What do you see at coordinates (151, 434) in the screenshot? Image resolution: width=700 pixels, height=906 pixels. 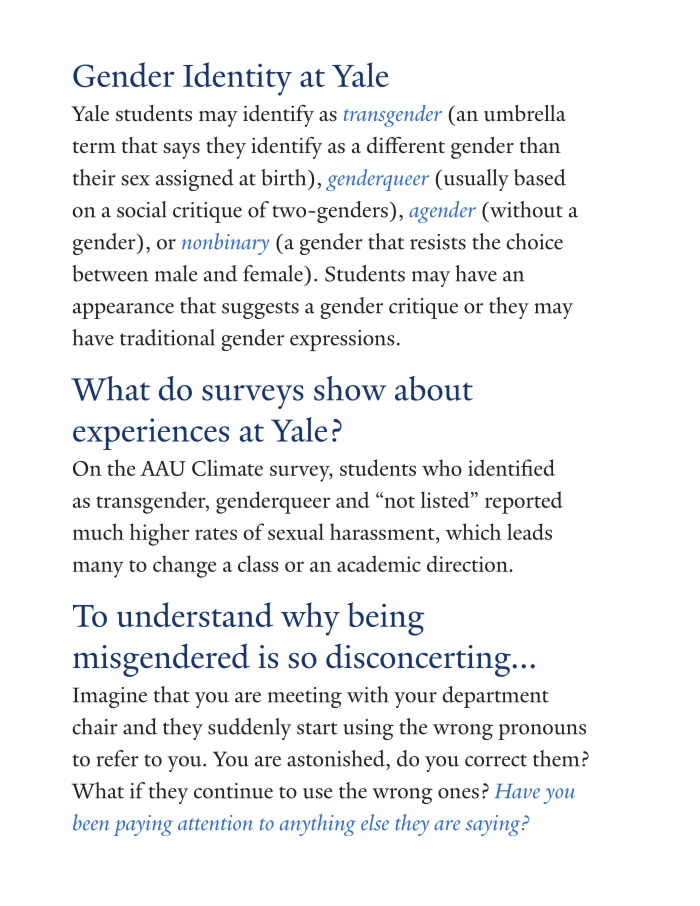 I see `experiences` at bounding box center [151, 434].
